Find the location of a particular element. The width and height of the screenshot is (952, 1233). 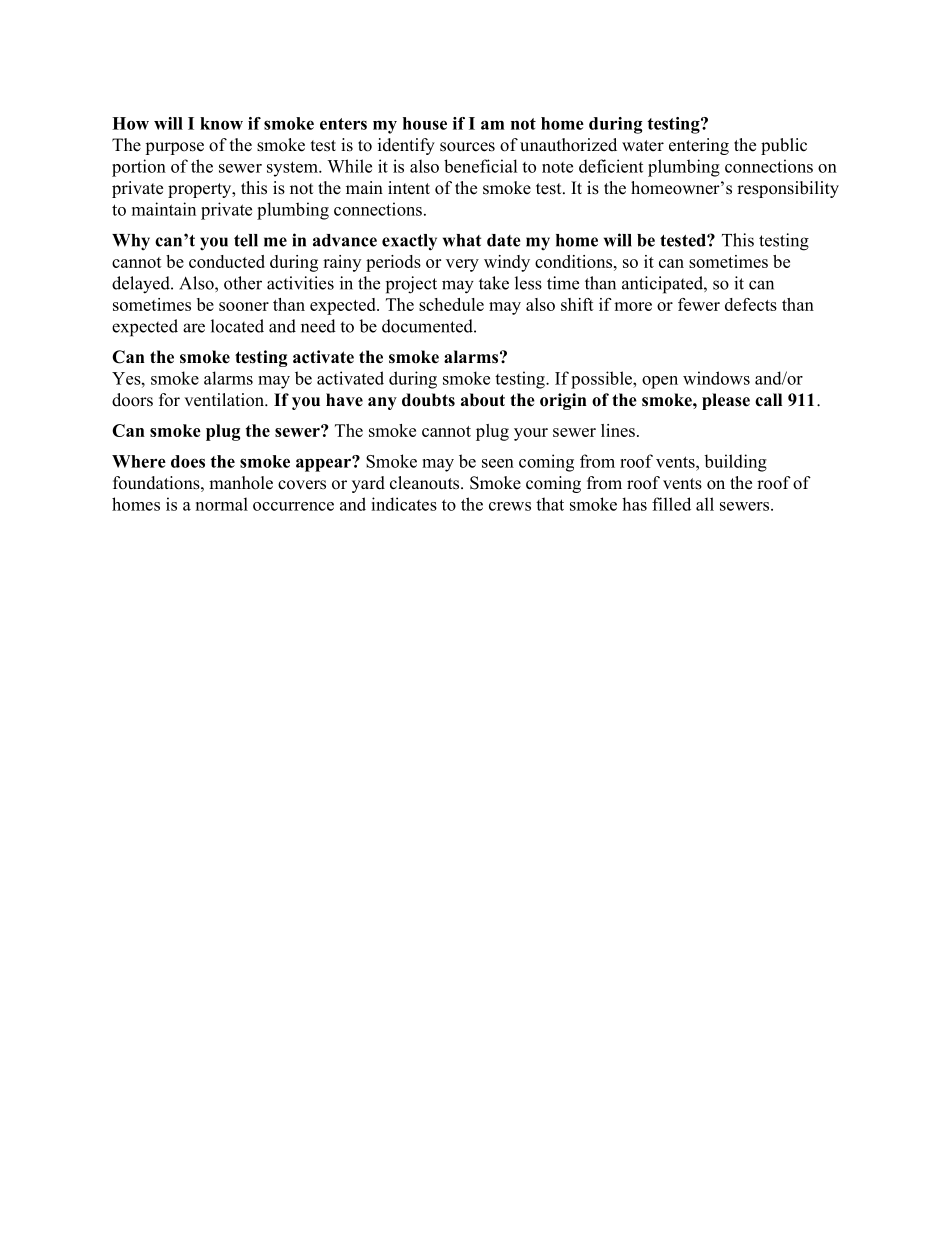

fewer is located at coordinates (699, 304).
